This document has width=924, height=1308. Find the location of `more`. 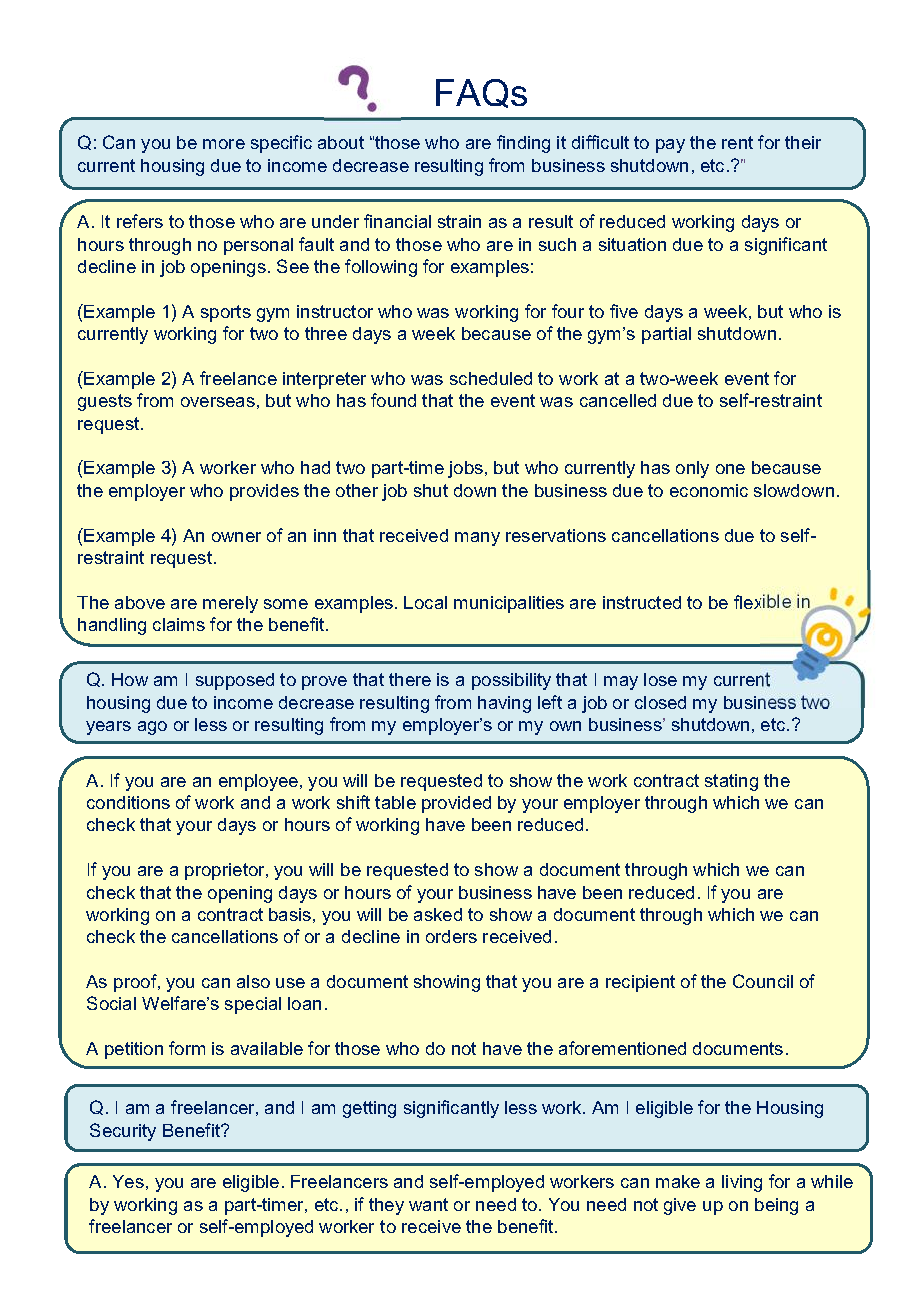

more is located at coordinates (224, 144).
